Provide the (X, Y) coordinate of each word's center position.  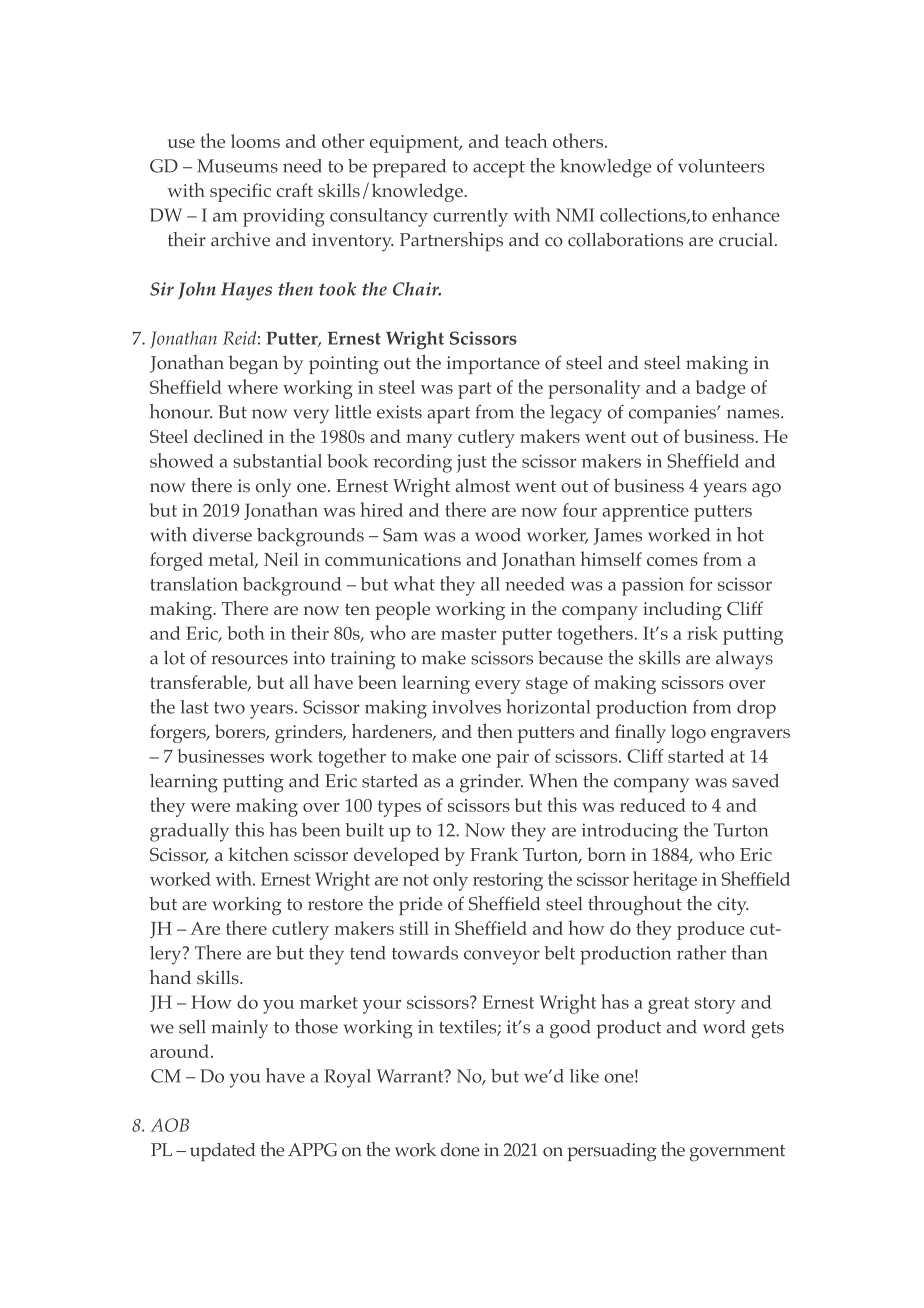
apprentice (645, 513)
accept (499, 169)
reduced (653, 805)
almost (482, 485)
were (210, 807)
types (399, 808)
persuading (612, 1152)
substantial (277, 461)
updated (223, 1152)
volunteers (721, 166)
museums (237, 166)
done (460, 1150)
